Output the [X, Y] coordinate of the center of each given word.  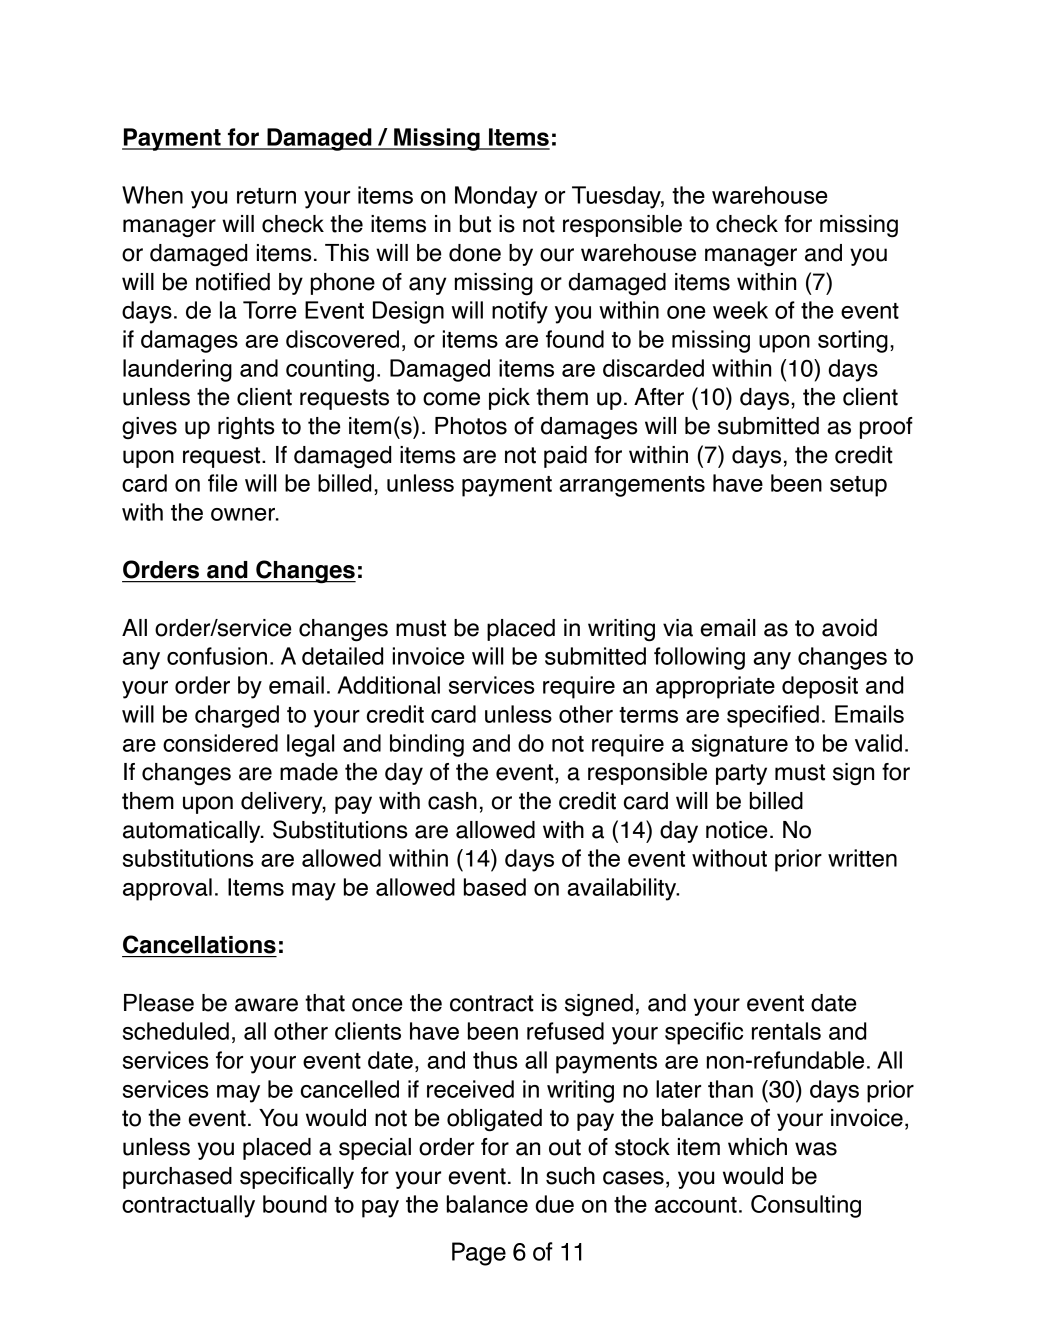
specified [773, 716]
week [740, 310]
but [475, 224]
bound [295, 1204]
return [266, 196]
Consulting [806, 1206]
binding [427, 745]
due [554, 1204]
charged [237, 716]
